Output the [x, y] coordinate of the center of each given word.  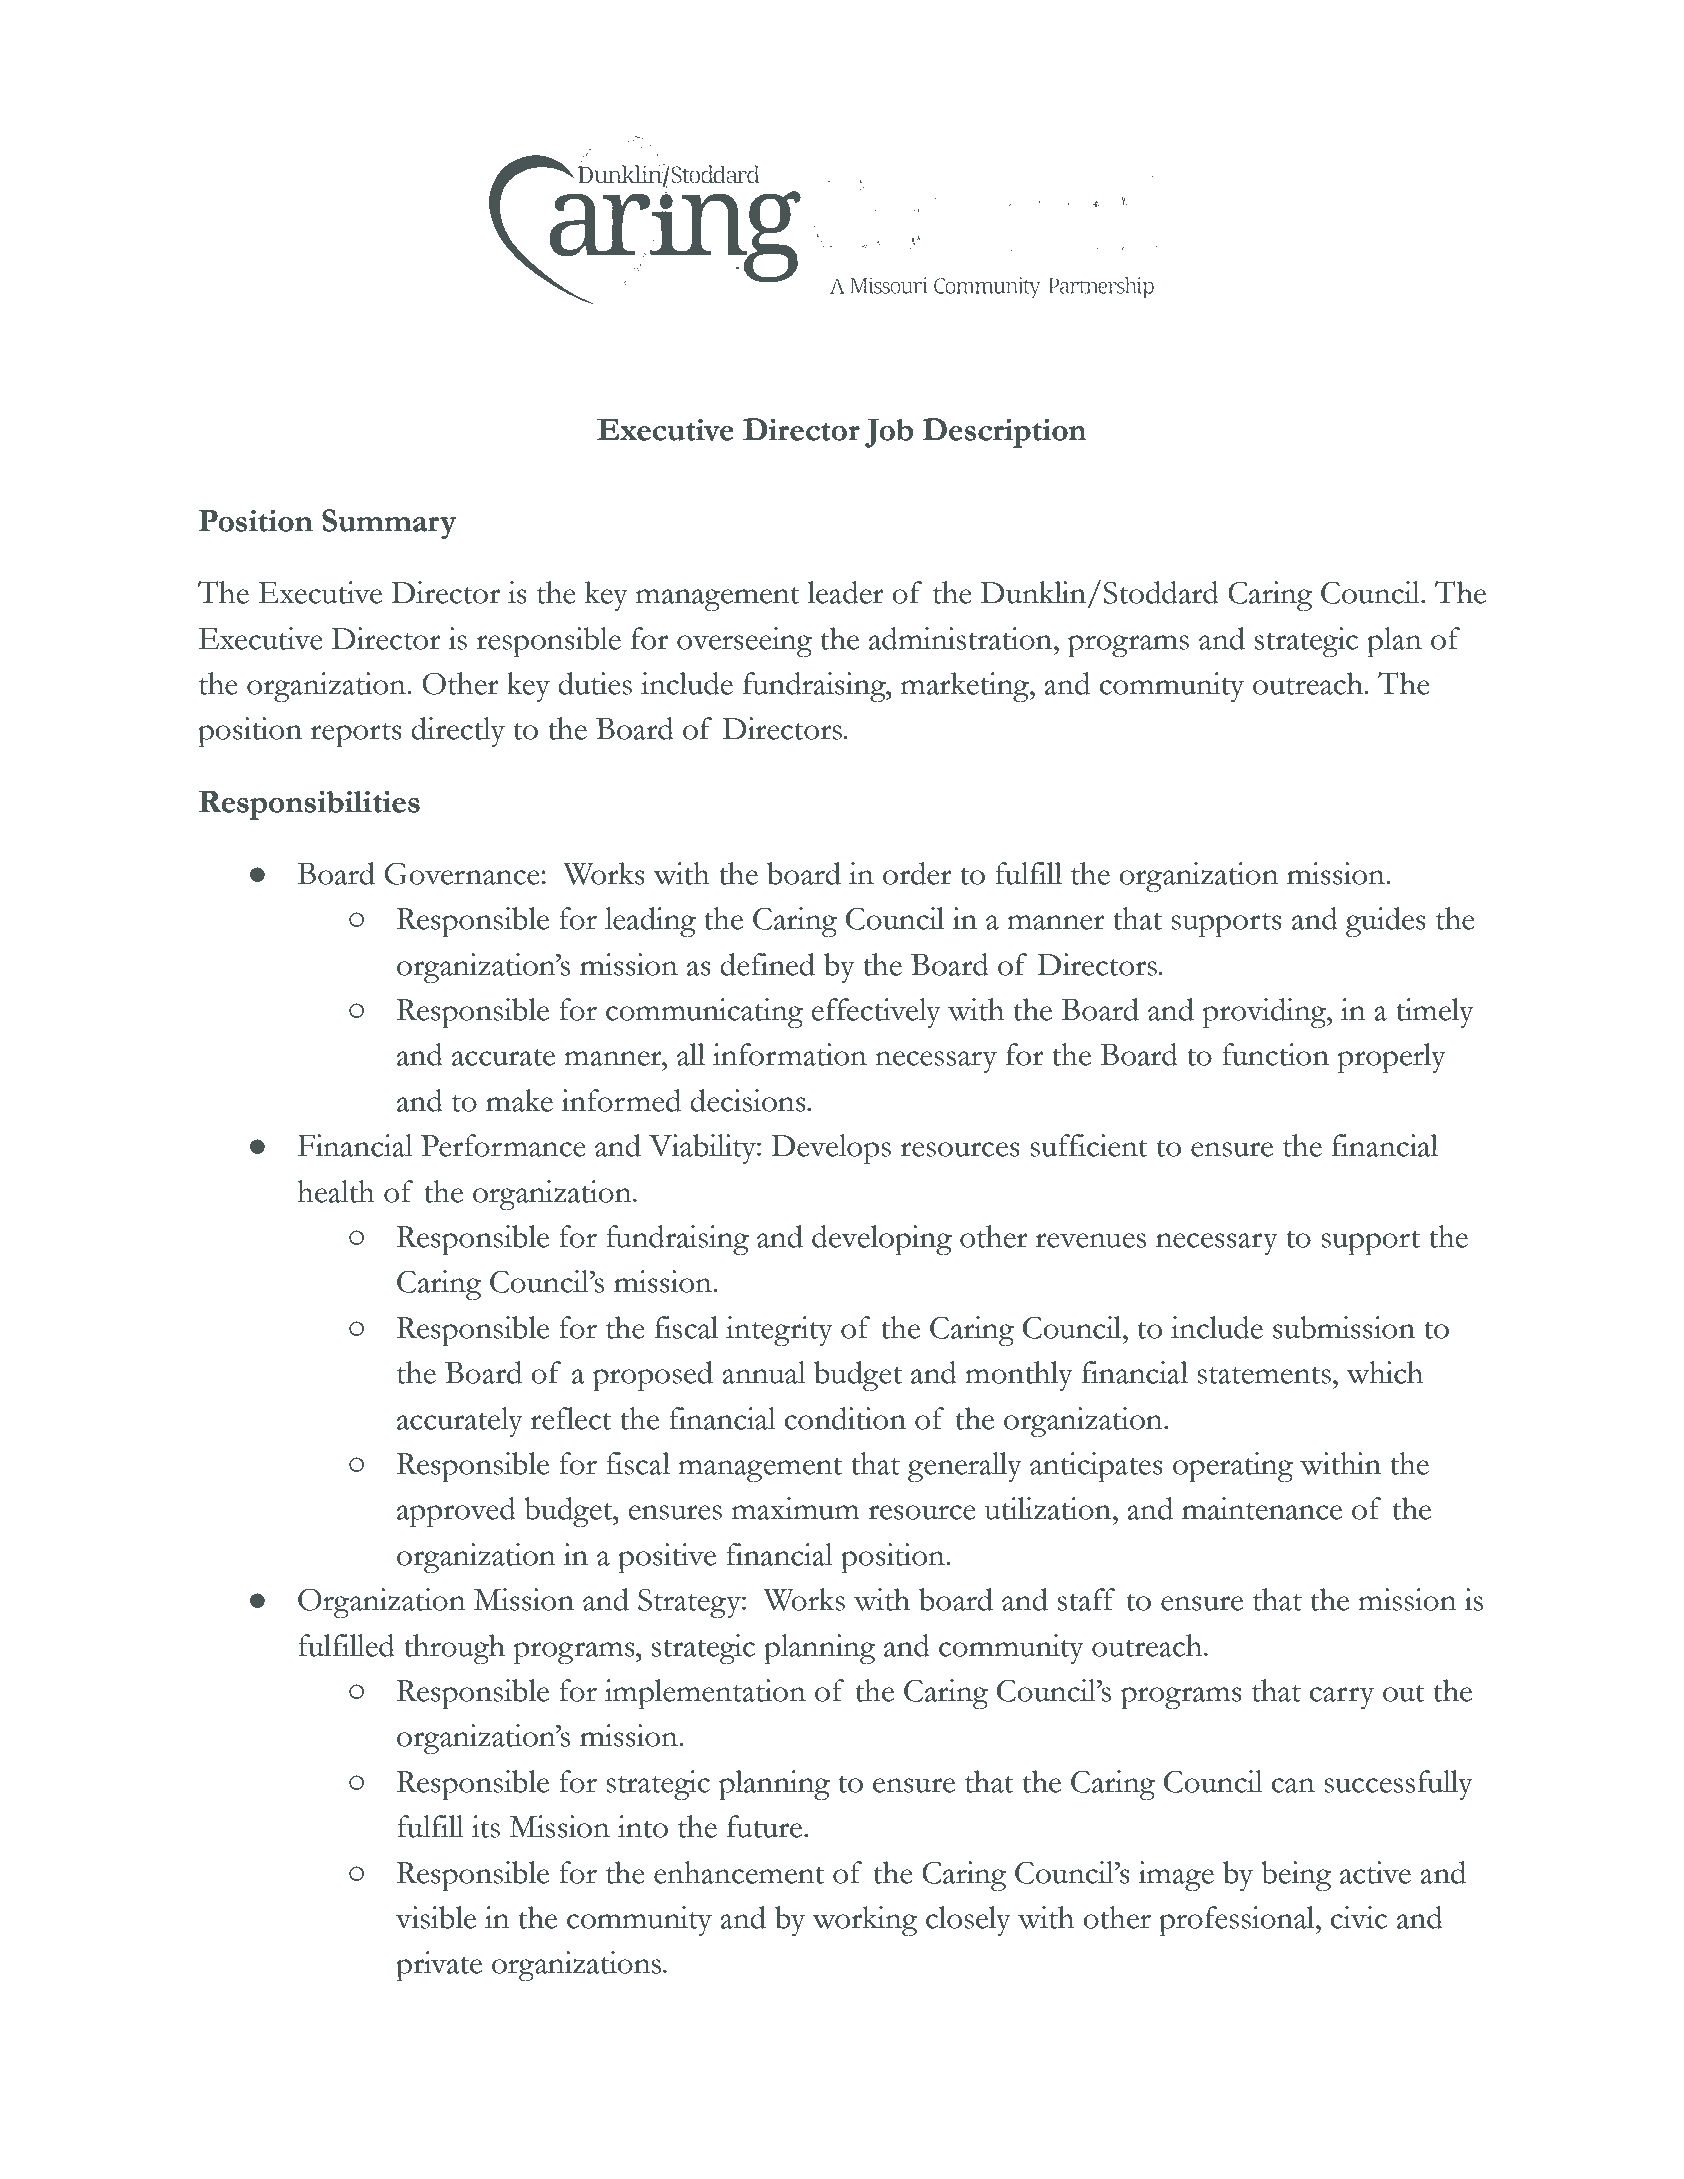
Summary [389, 524]
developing [882, 1240]
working [865, 1921]
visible [436, 1917]
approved [456, 1512]
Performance [503, 1145]
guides [1386, 922]
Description [1005, 433]
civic [1358, 1917]
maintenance [1262, 1508]
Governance [462, 874]
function [1275, 1054]
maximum [795, 1508]
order [917, 873]
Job [889, 433]
